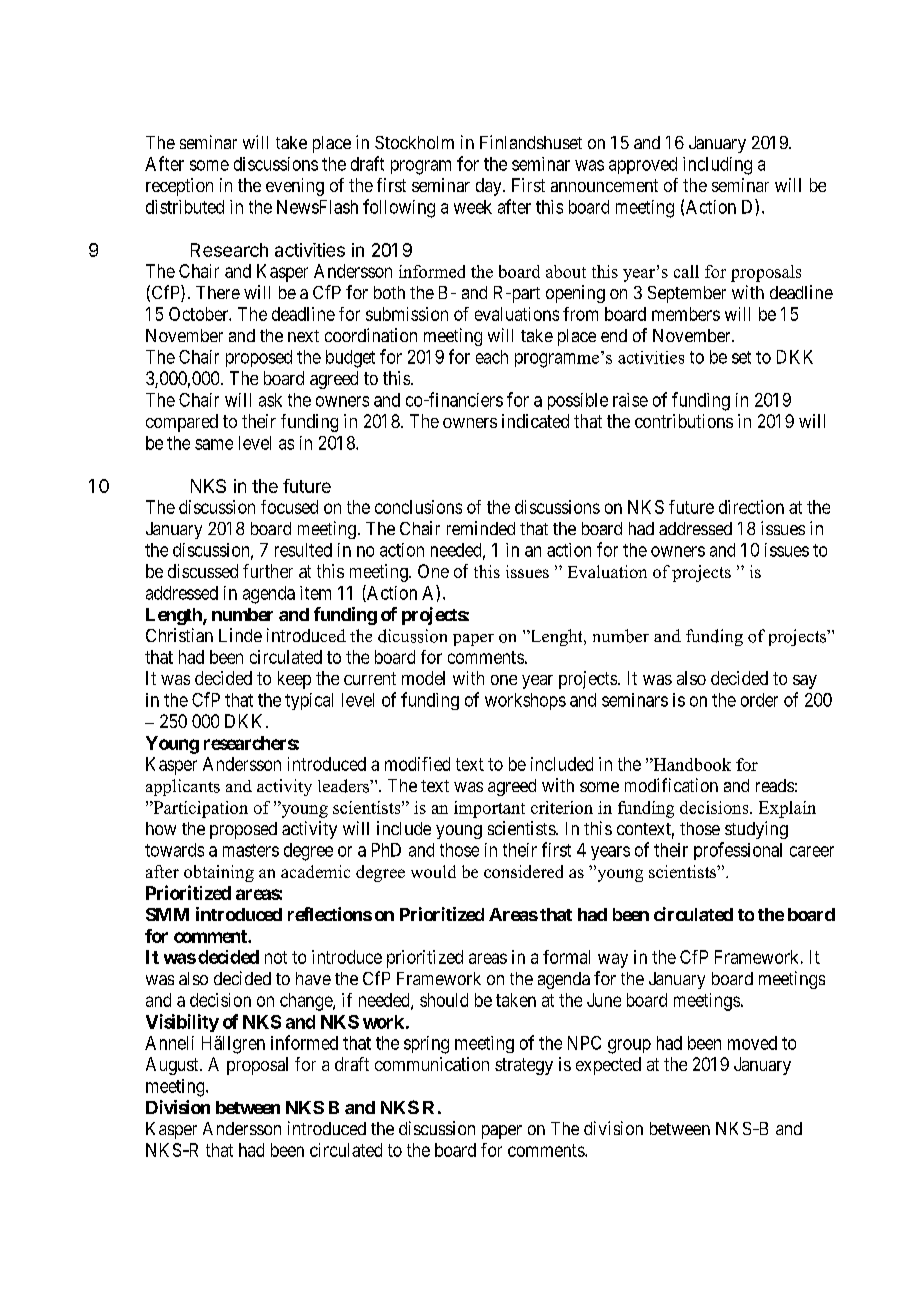 This image has height=1308, width=924. What do you see at coordinates (556, 637) in the image?
I see `Lenght` at bounding box center [556, 637].
